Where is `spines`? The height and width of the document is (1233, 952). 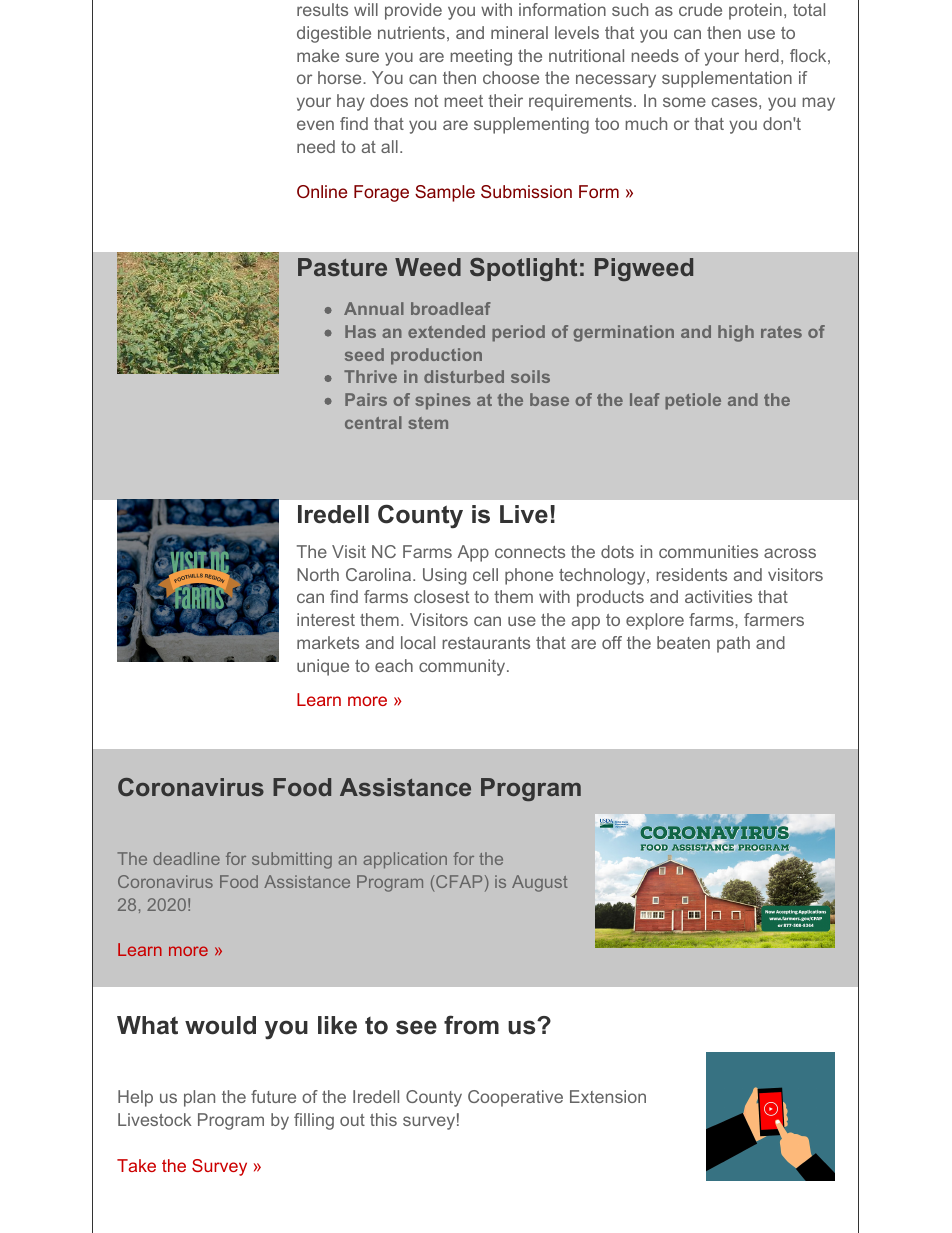 spines is located at coordinates (443, 401).
